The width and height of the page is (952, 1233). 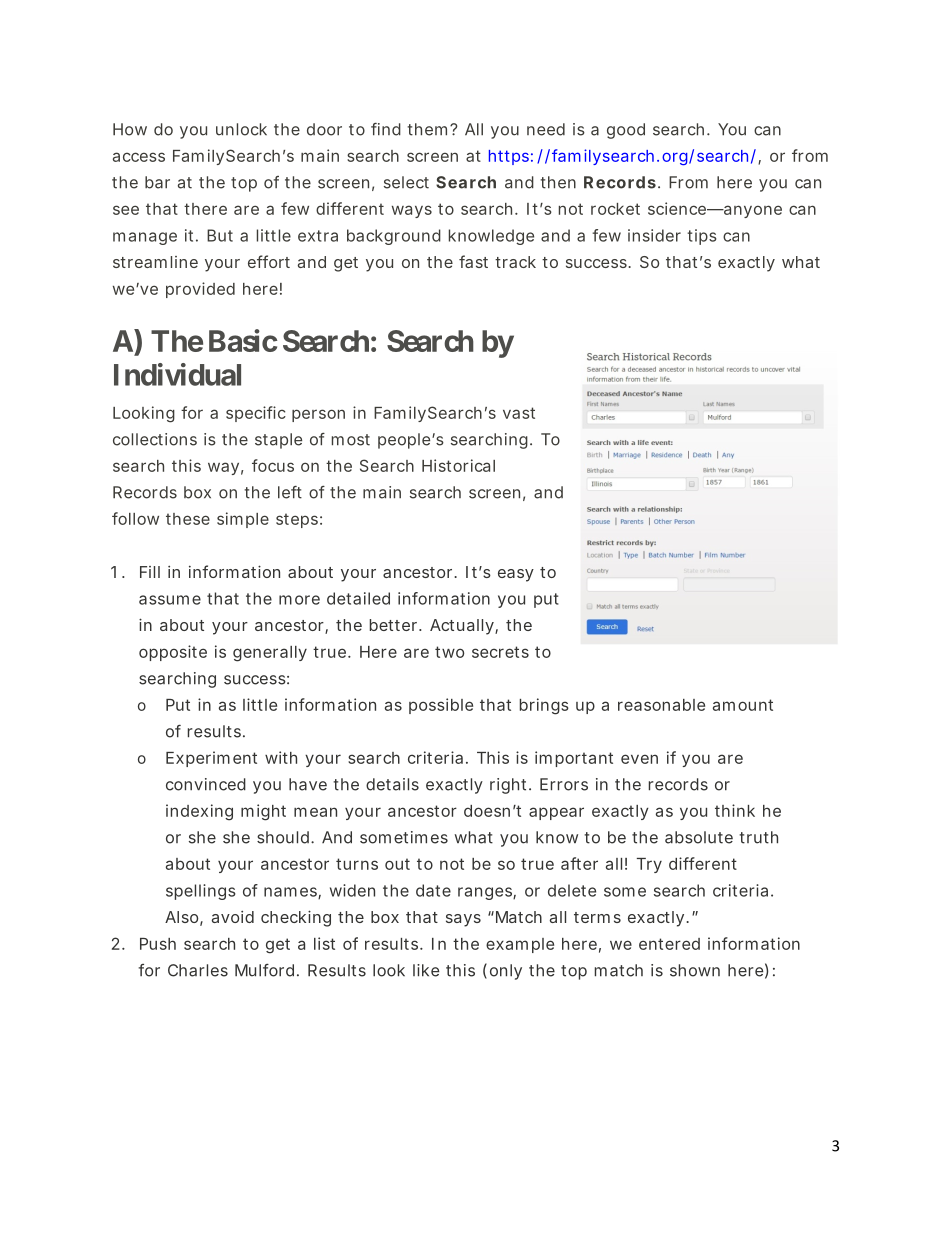 What do you see at coordinates (198, 970) in the page?
I see `Charles` at bounding box center [198, 970].
